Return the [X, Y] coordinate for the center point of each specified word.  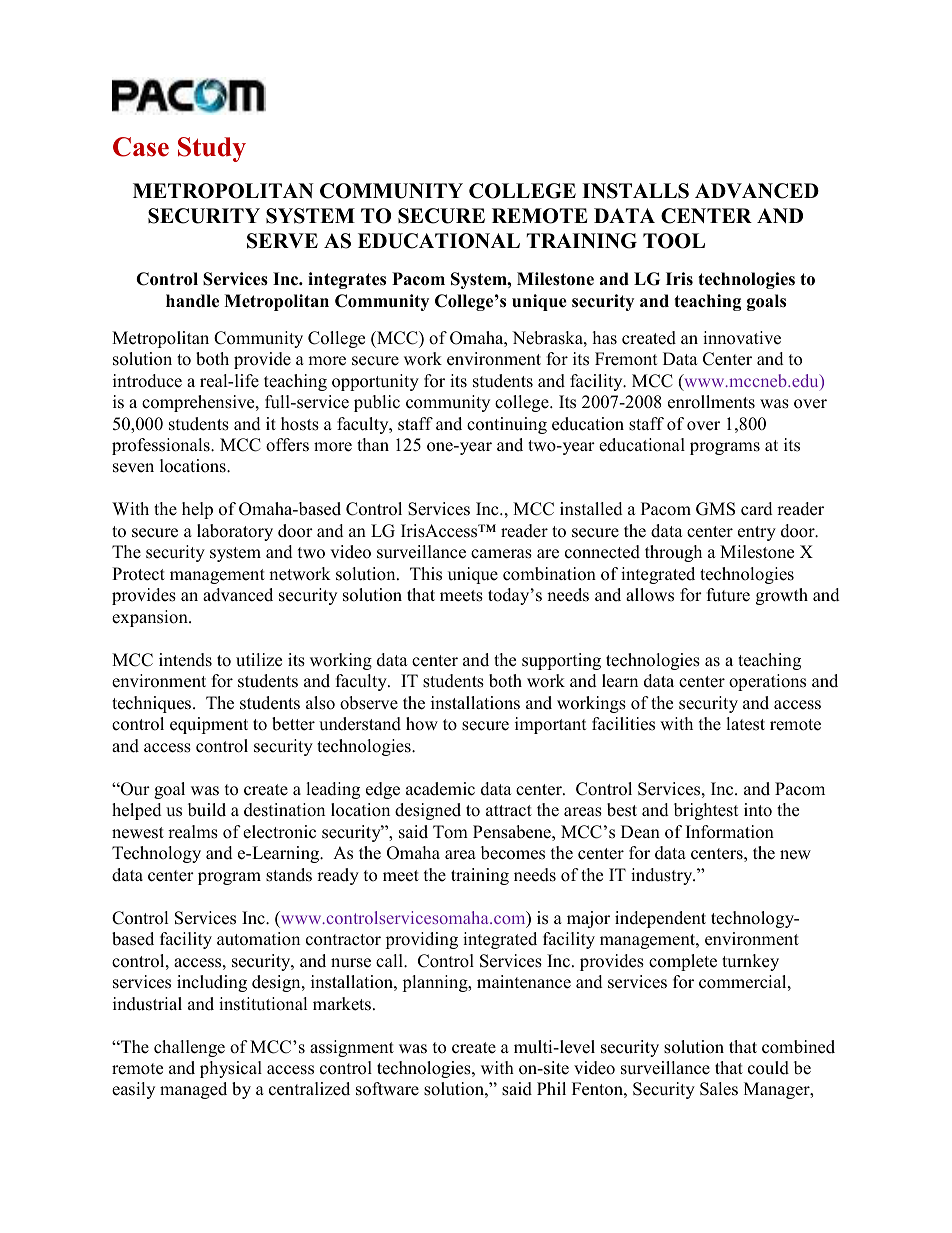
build [207, 810]
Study [212, 149]
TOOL [674, 241]
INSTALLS [635, 191]
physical [231, 1069]
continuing [507, 425]
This [426, 574]
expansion [151, 618]
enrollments [711, 402]
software [387, 1089]
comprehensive [199, 403]
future [728, 595]
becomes [513, 853]
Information [730, 832]
